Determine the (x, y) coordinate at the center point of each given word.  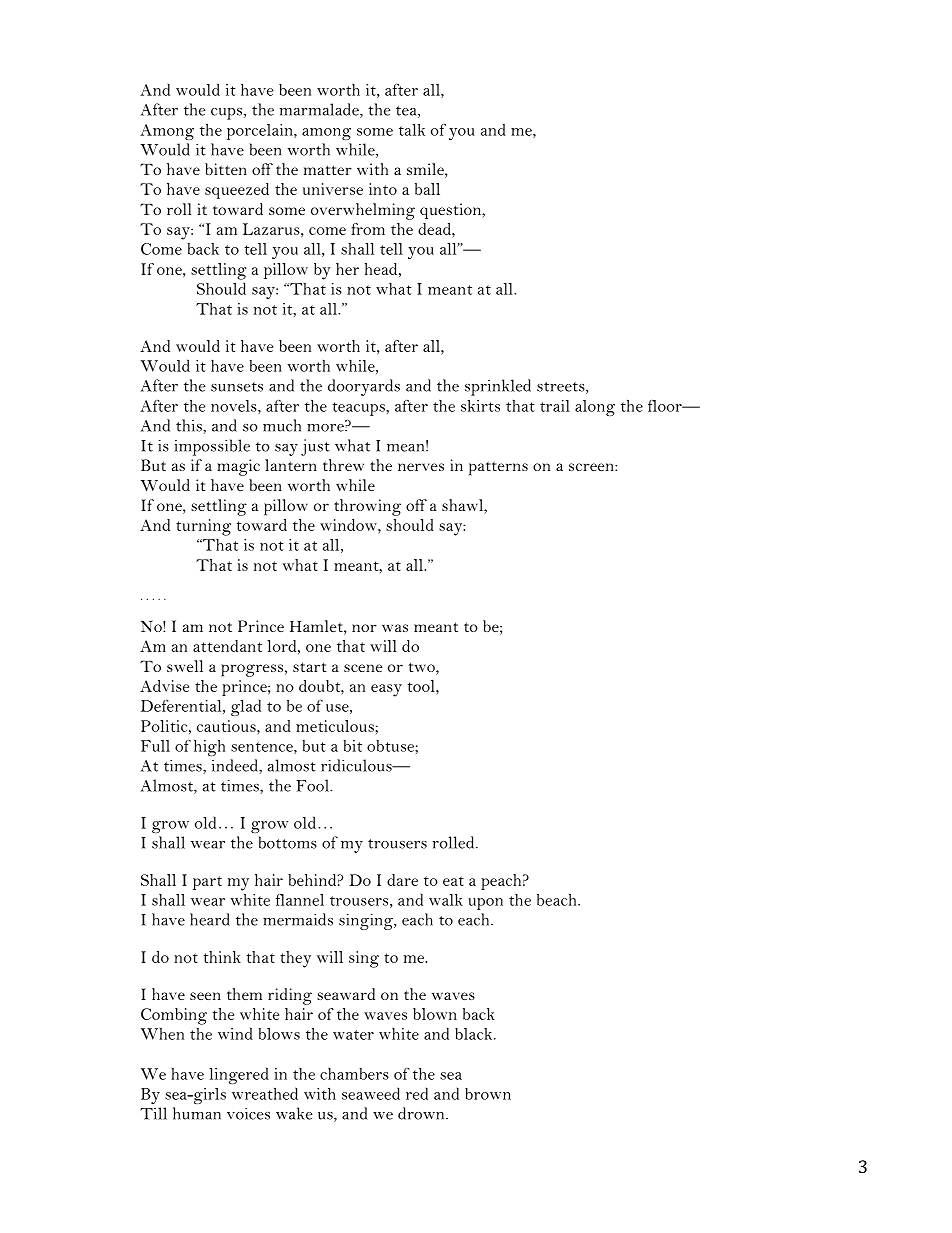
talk (412, 130)
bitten (226, 169)
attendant (227, 646)
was (395, 628)
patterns (498, 468)
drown (422, 1113)
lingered (239, 1075)
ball (427, 189)
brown (488, 1094)
